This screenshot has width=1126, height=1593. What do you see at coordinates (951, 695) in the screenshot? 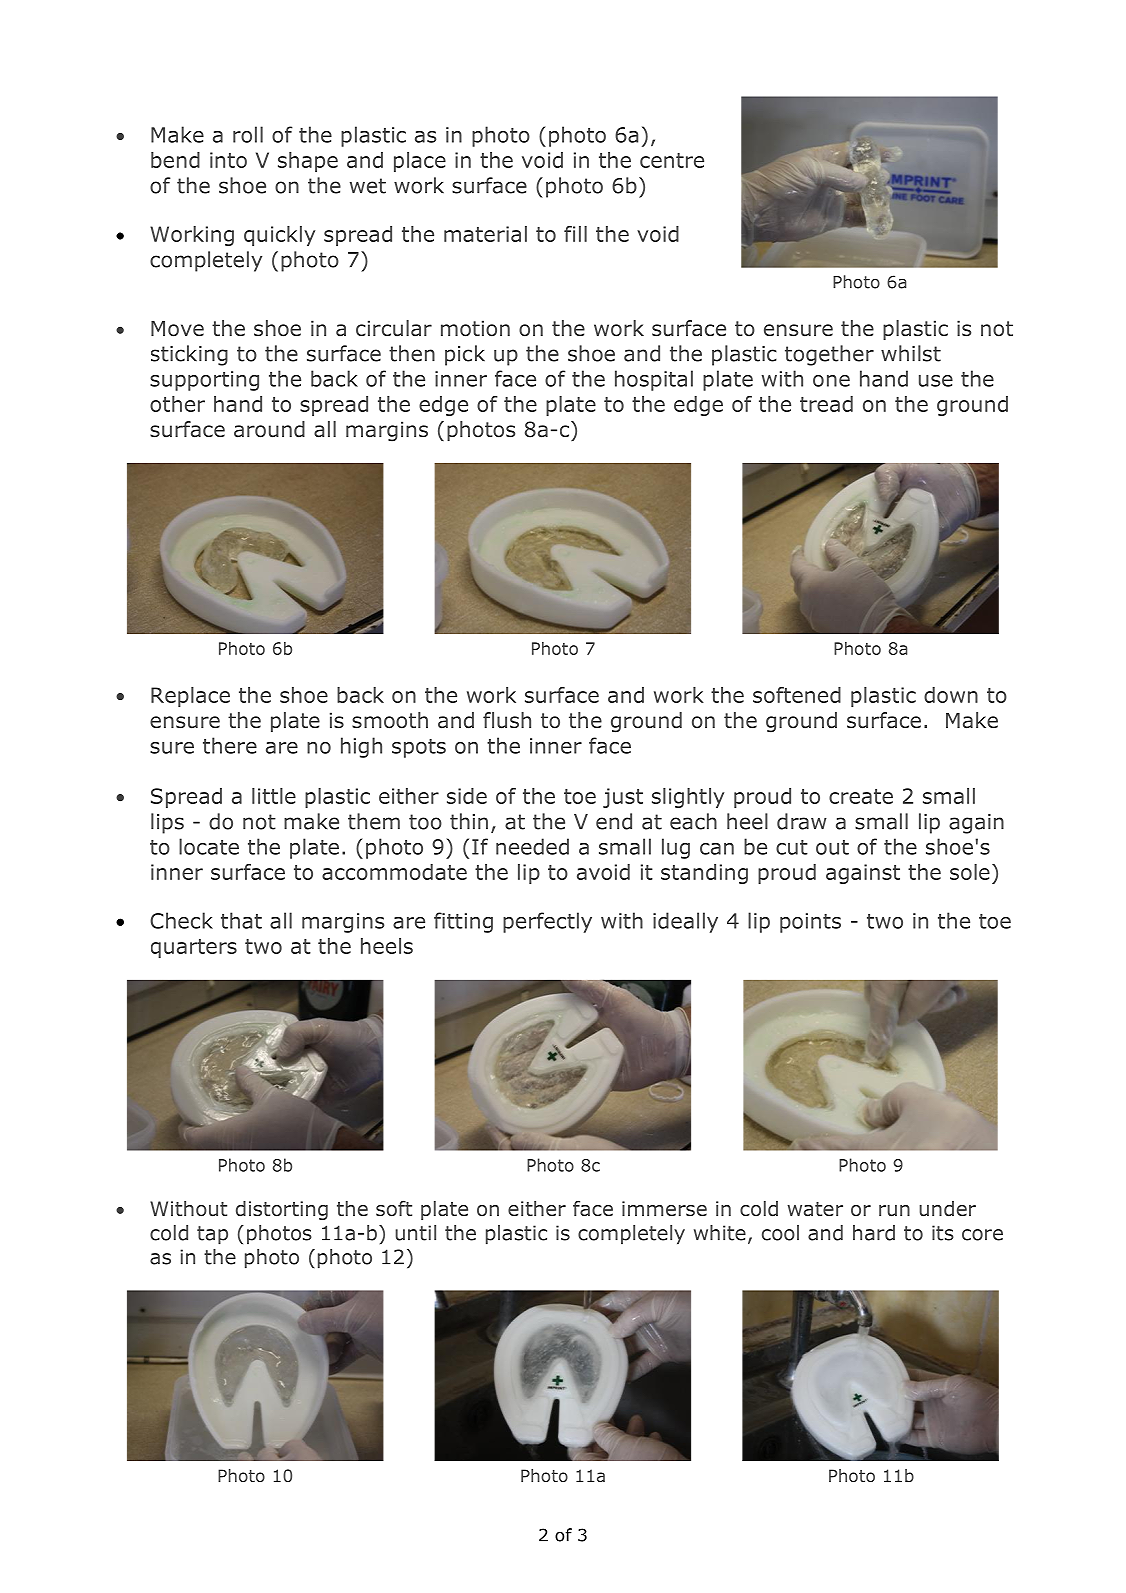
I see `down` at bounding box center [951, 695].
